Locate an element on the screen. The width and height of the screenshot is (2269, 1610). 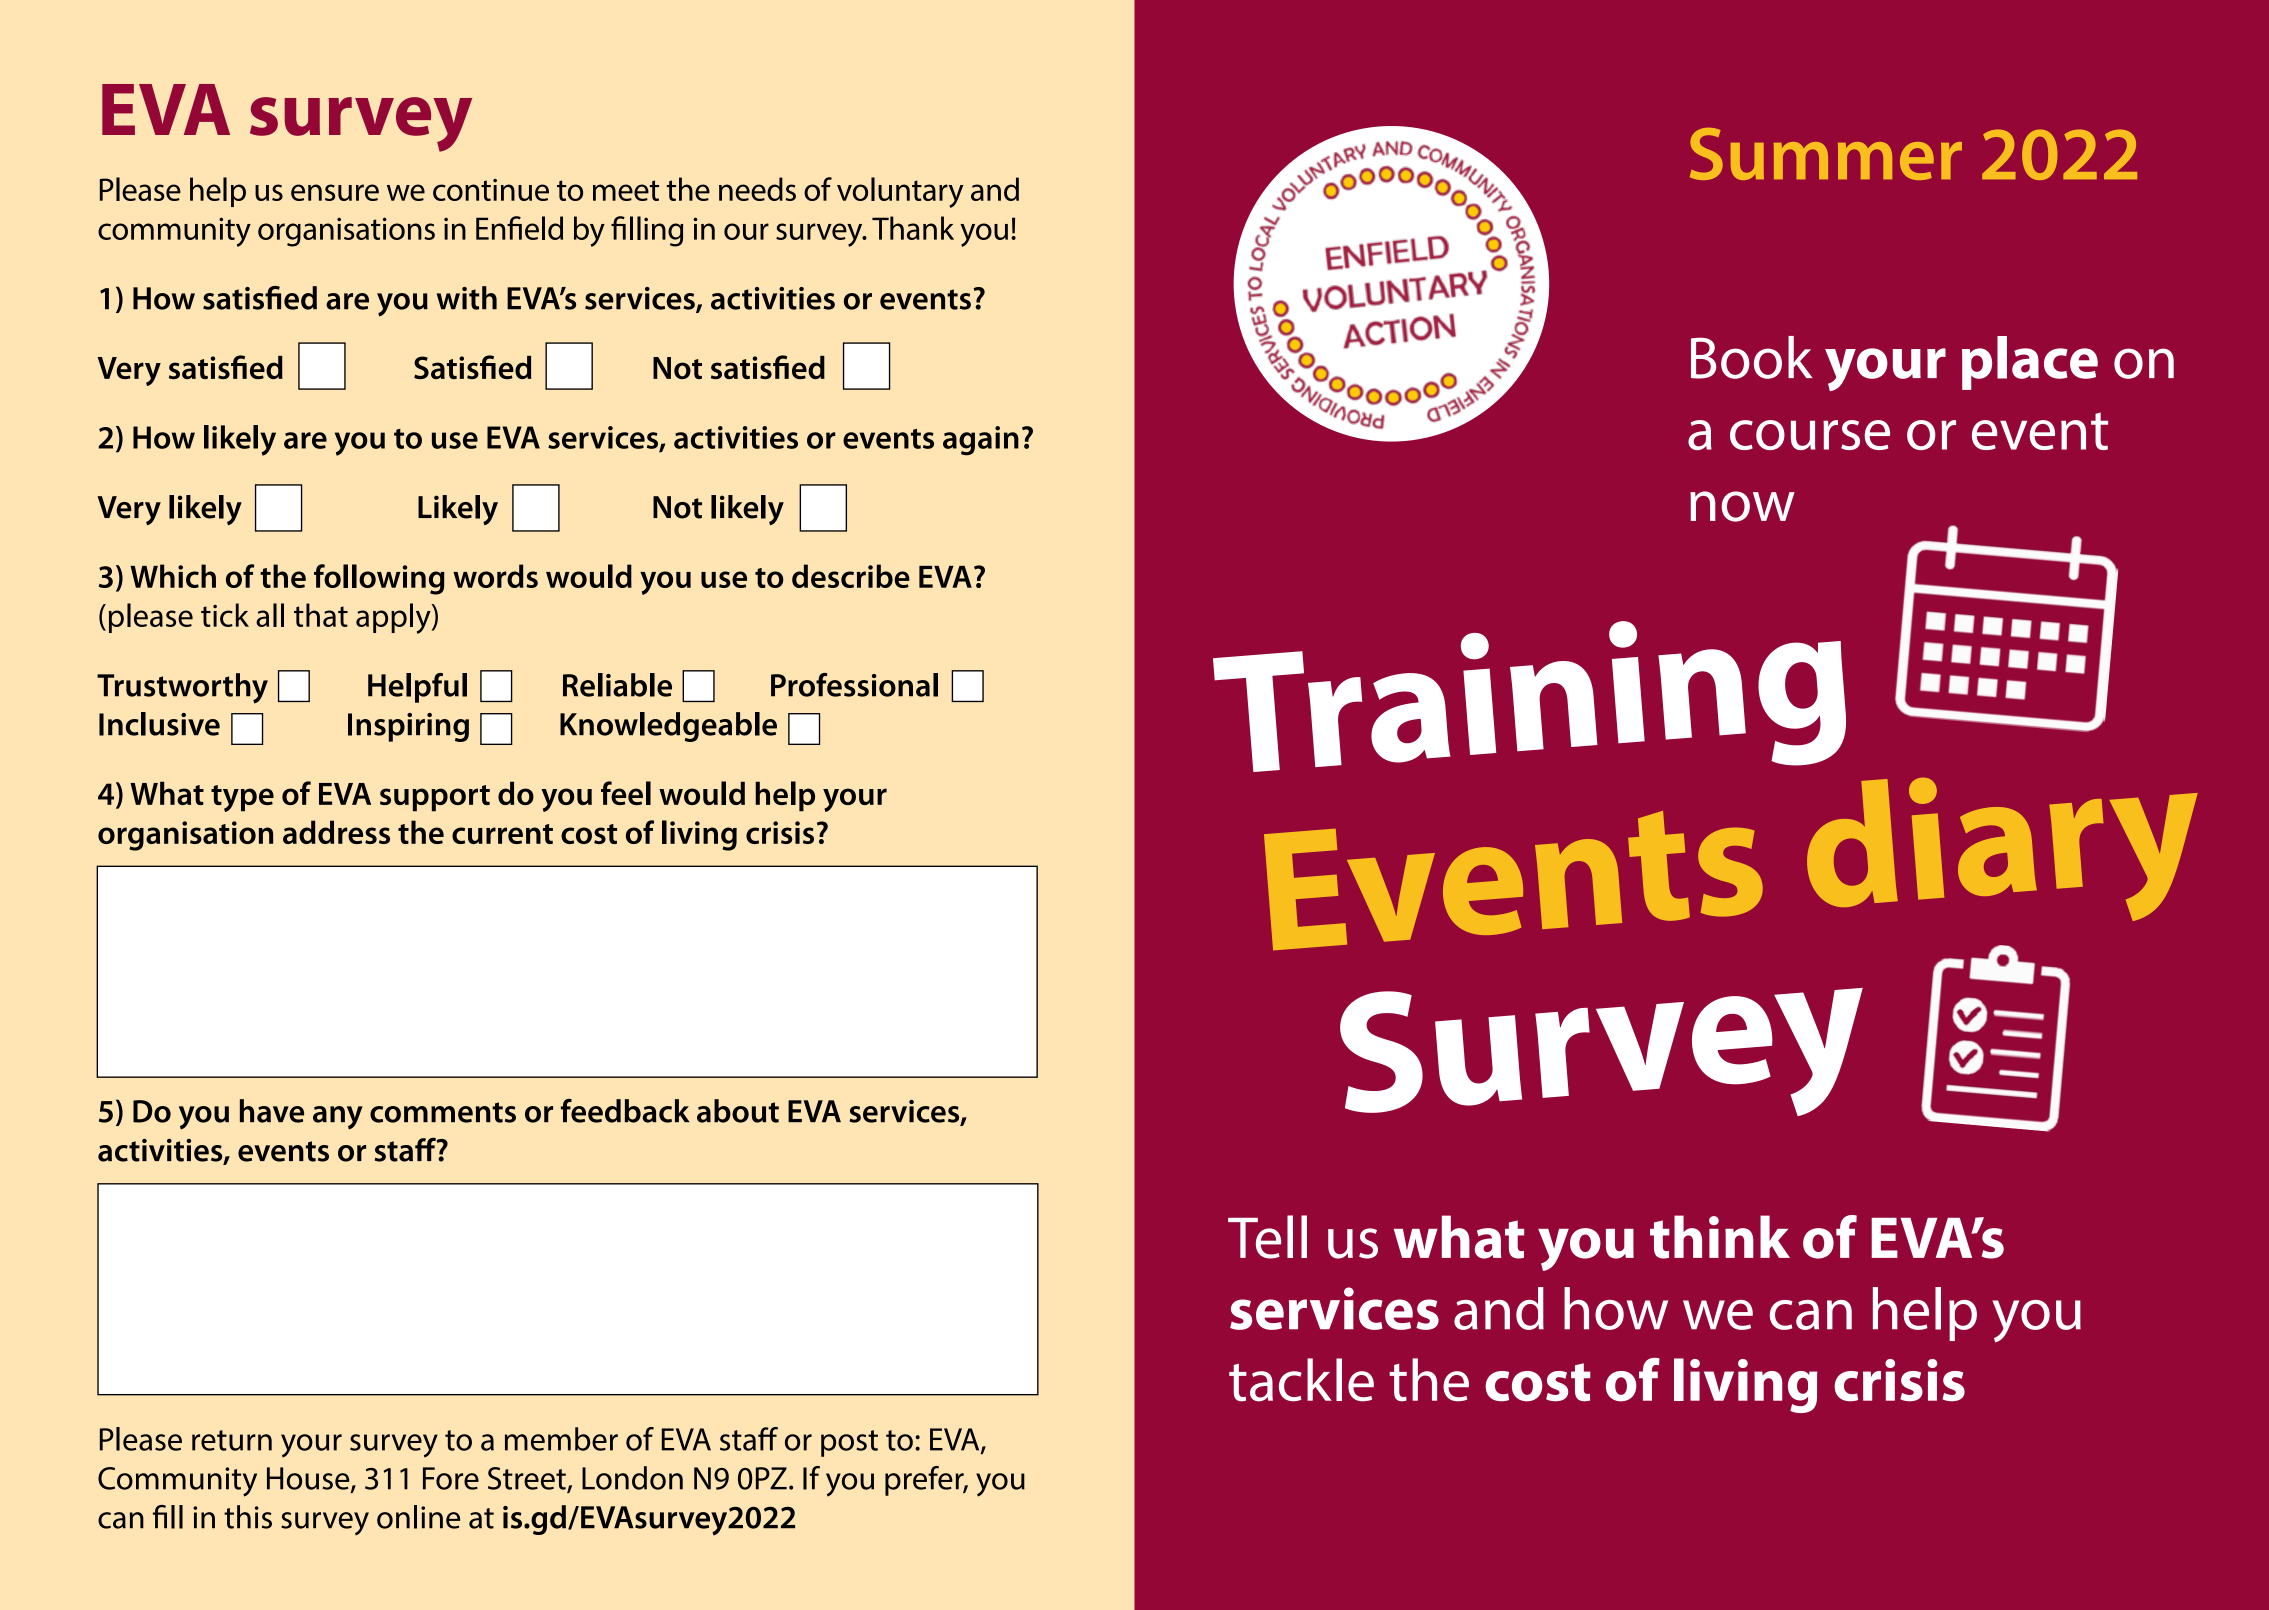
Professional is located at coordinates (854, 685).
